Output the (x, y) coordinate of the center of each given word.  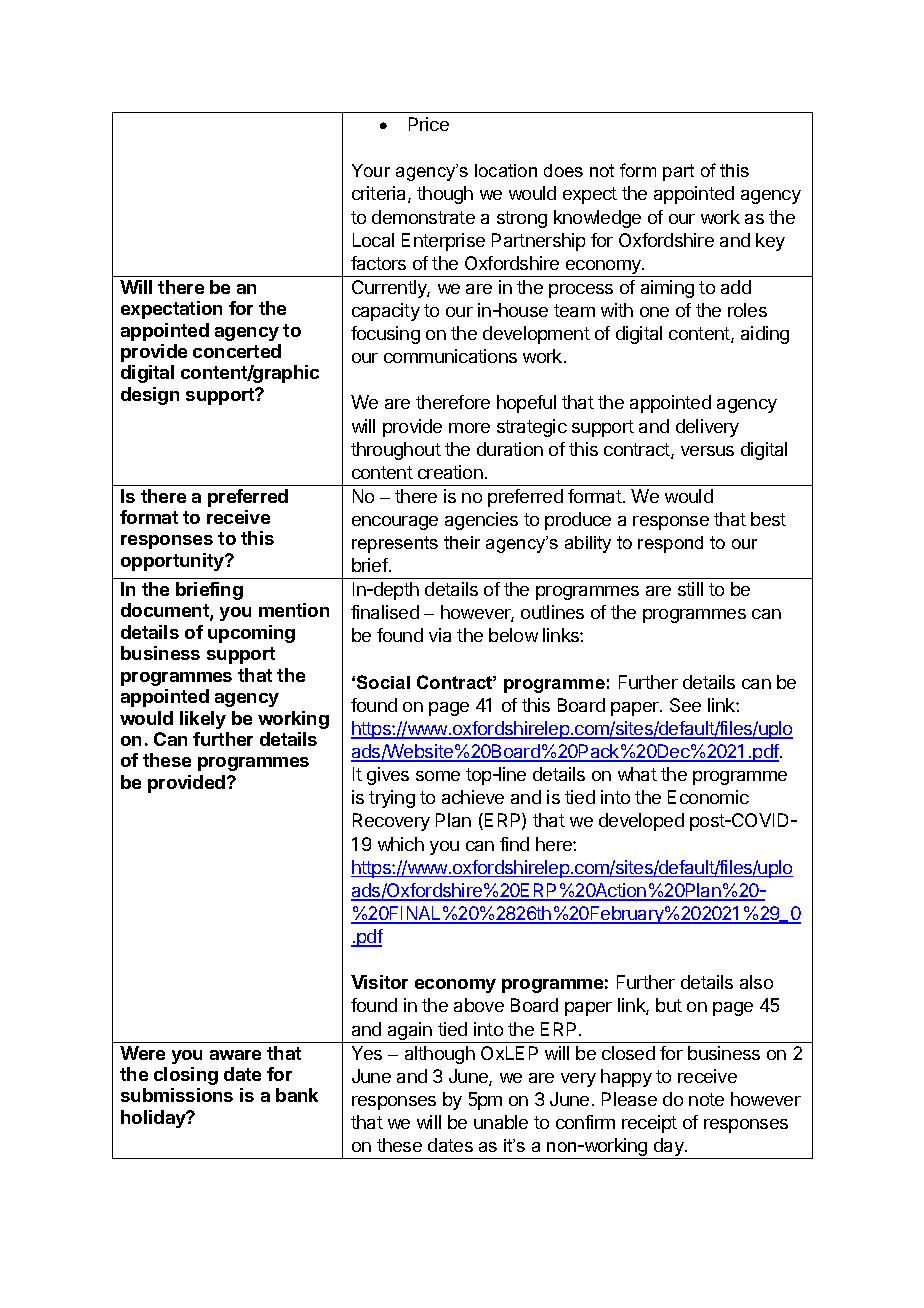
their (462, 542)
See (685, 705)
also (756, 982)
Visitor (379, 982)
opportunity (173, 562)
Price (429, 124)
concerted (237, 351)
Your (371, 170)
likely (203, 720)
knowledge (597, 219)
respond (670, 544)
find (514, 844)
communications (450, 356)
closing (186, 1076)
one (654, 312)
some (438, 776)
